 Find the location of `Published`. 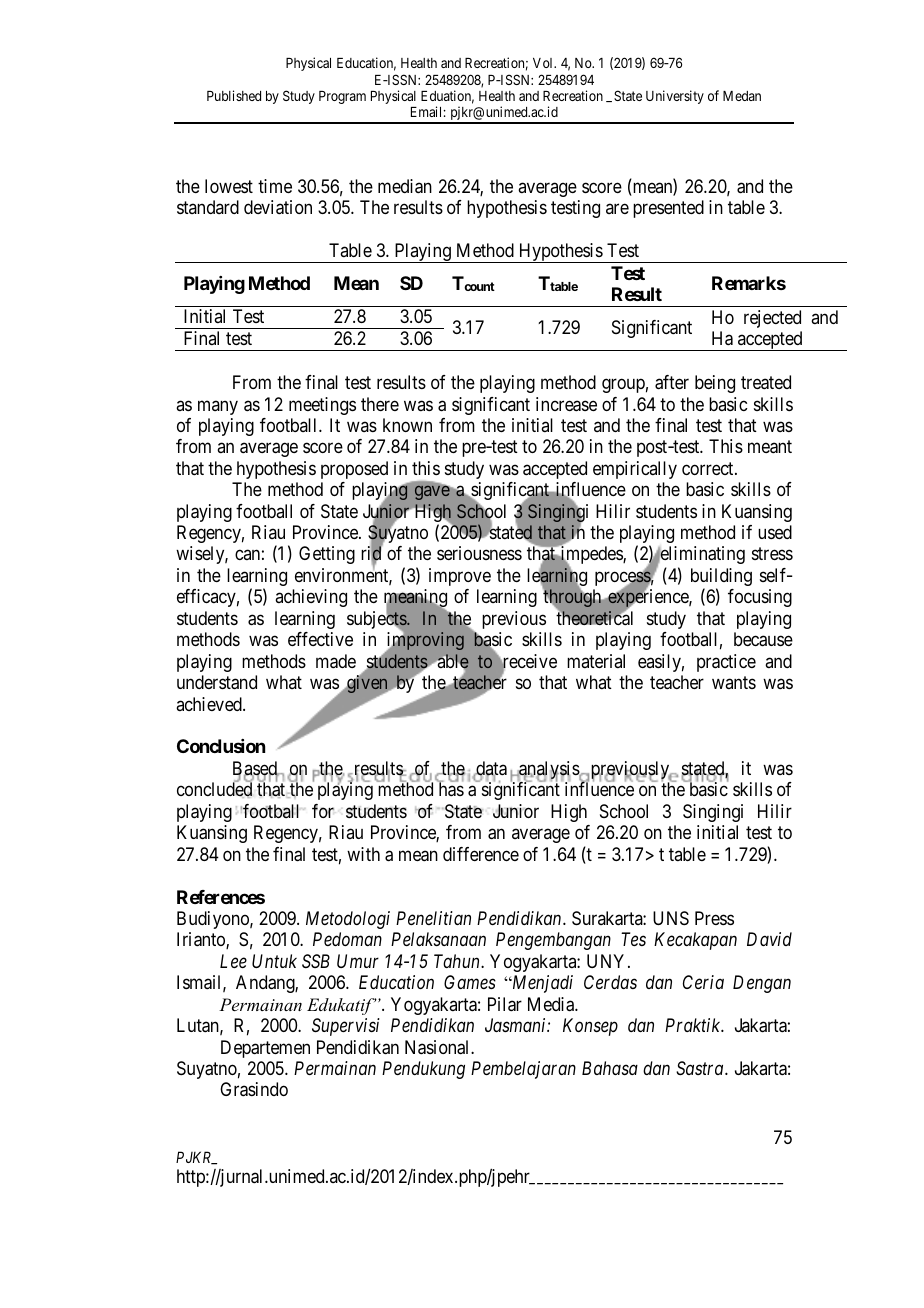

Published is located at coordinates (234, 95).
